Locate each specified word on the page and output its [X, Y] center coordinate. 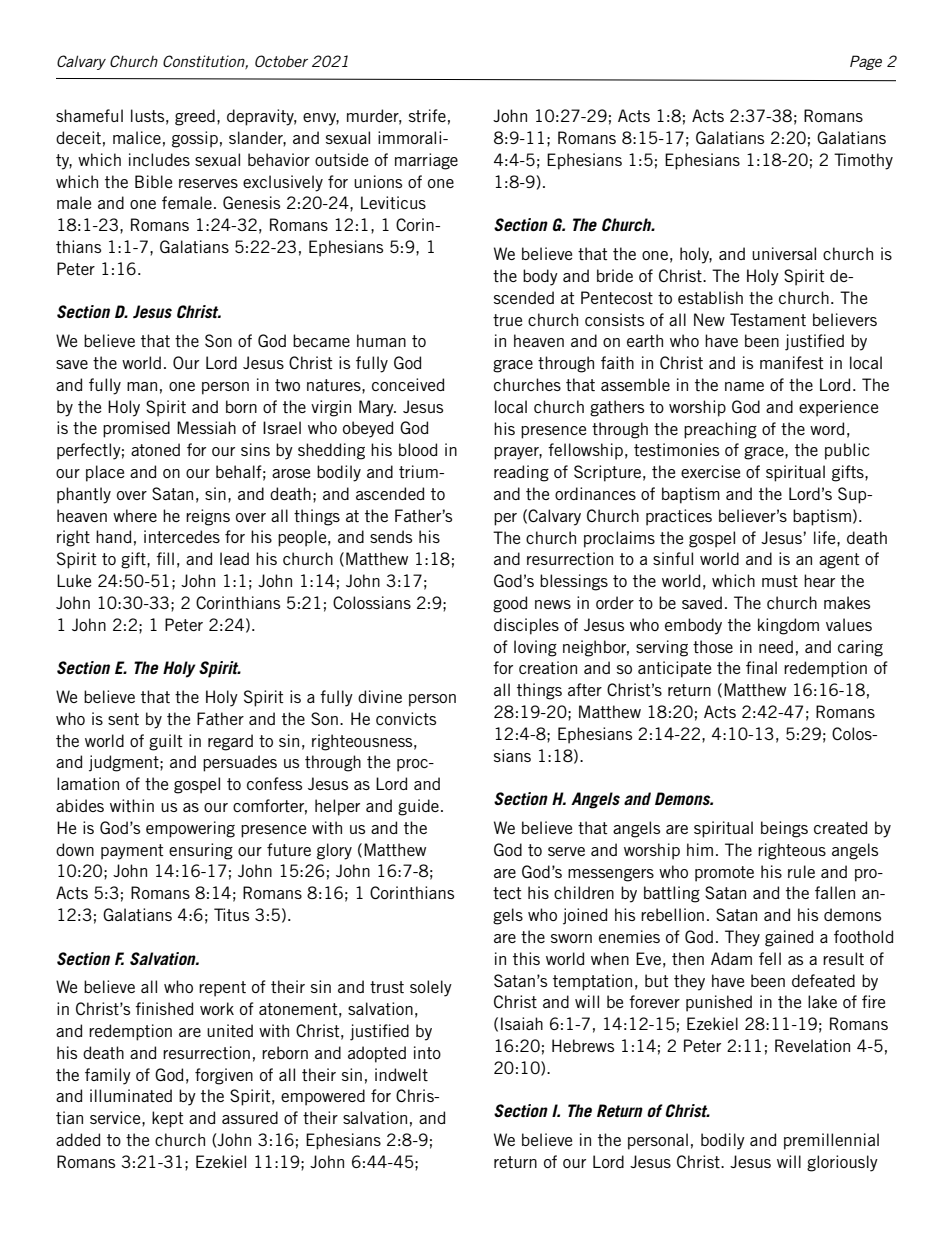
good [510, 604]
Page [866, 62]
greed [195, 117]
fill [165, 558]
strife [427, 115]
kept [168, 1119]
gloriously [842, 1163]
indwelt [401, 1074]
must [780, 581]
